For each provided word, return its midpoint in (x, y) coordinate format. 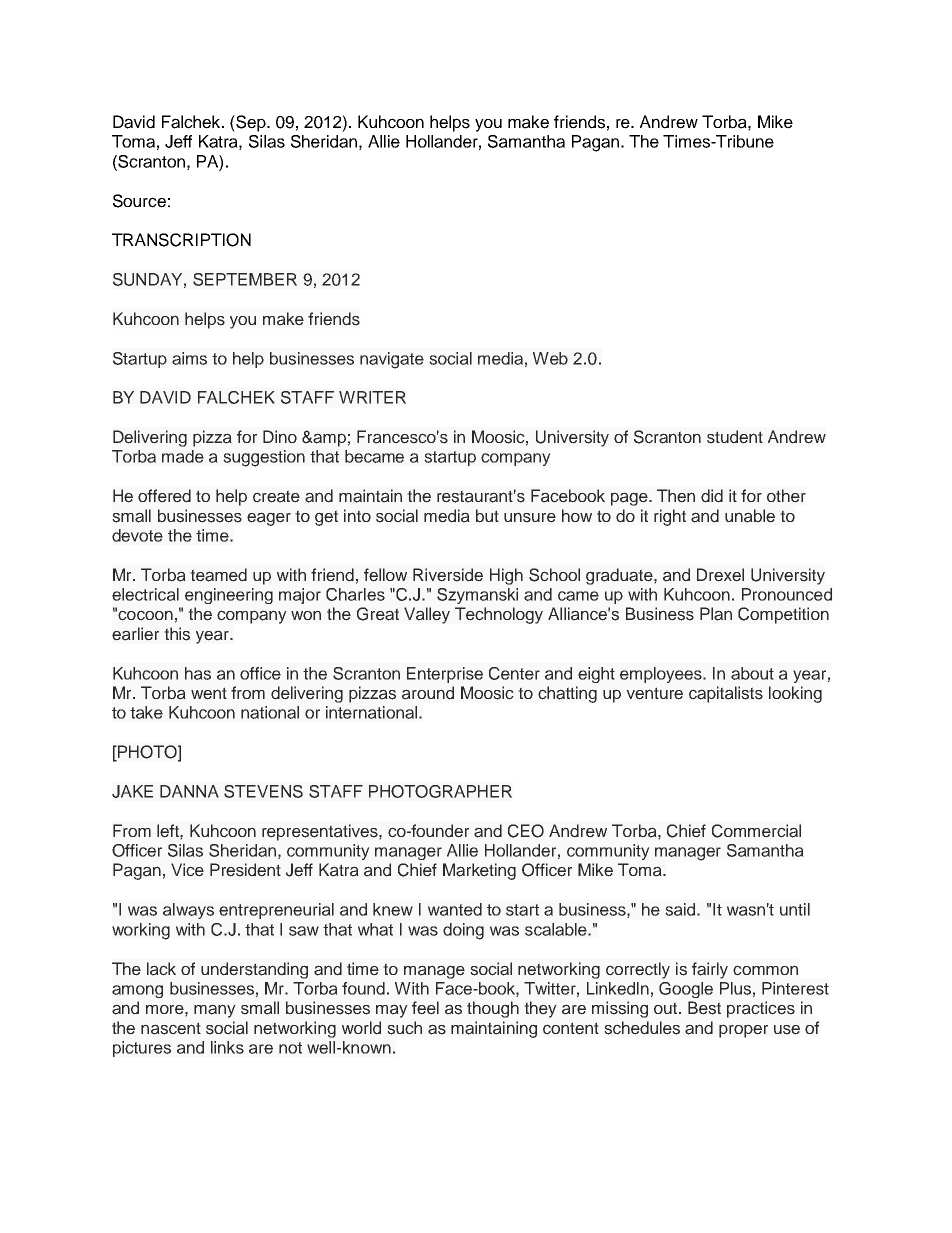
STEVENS (263, 791)
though (493, 1009)
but (487, 516)
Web (550, 358)
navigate (392, 360)
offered (164, 496)
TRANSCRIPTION (181, 240)
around (428, 693)
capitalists (726, 694)
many (215, 1011)
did (712, 496)
